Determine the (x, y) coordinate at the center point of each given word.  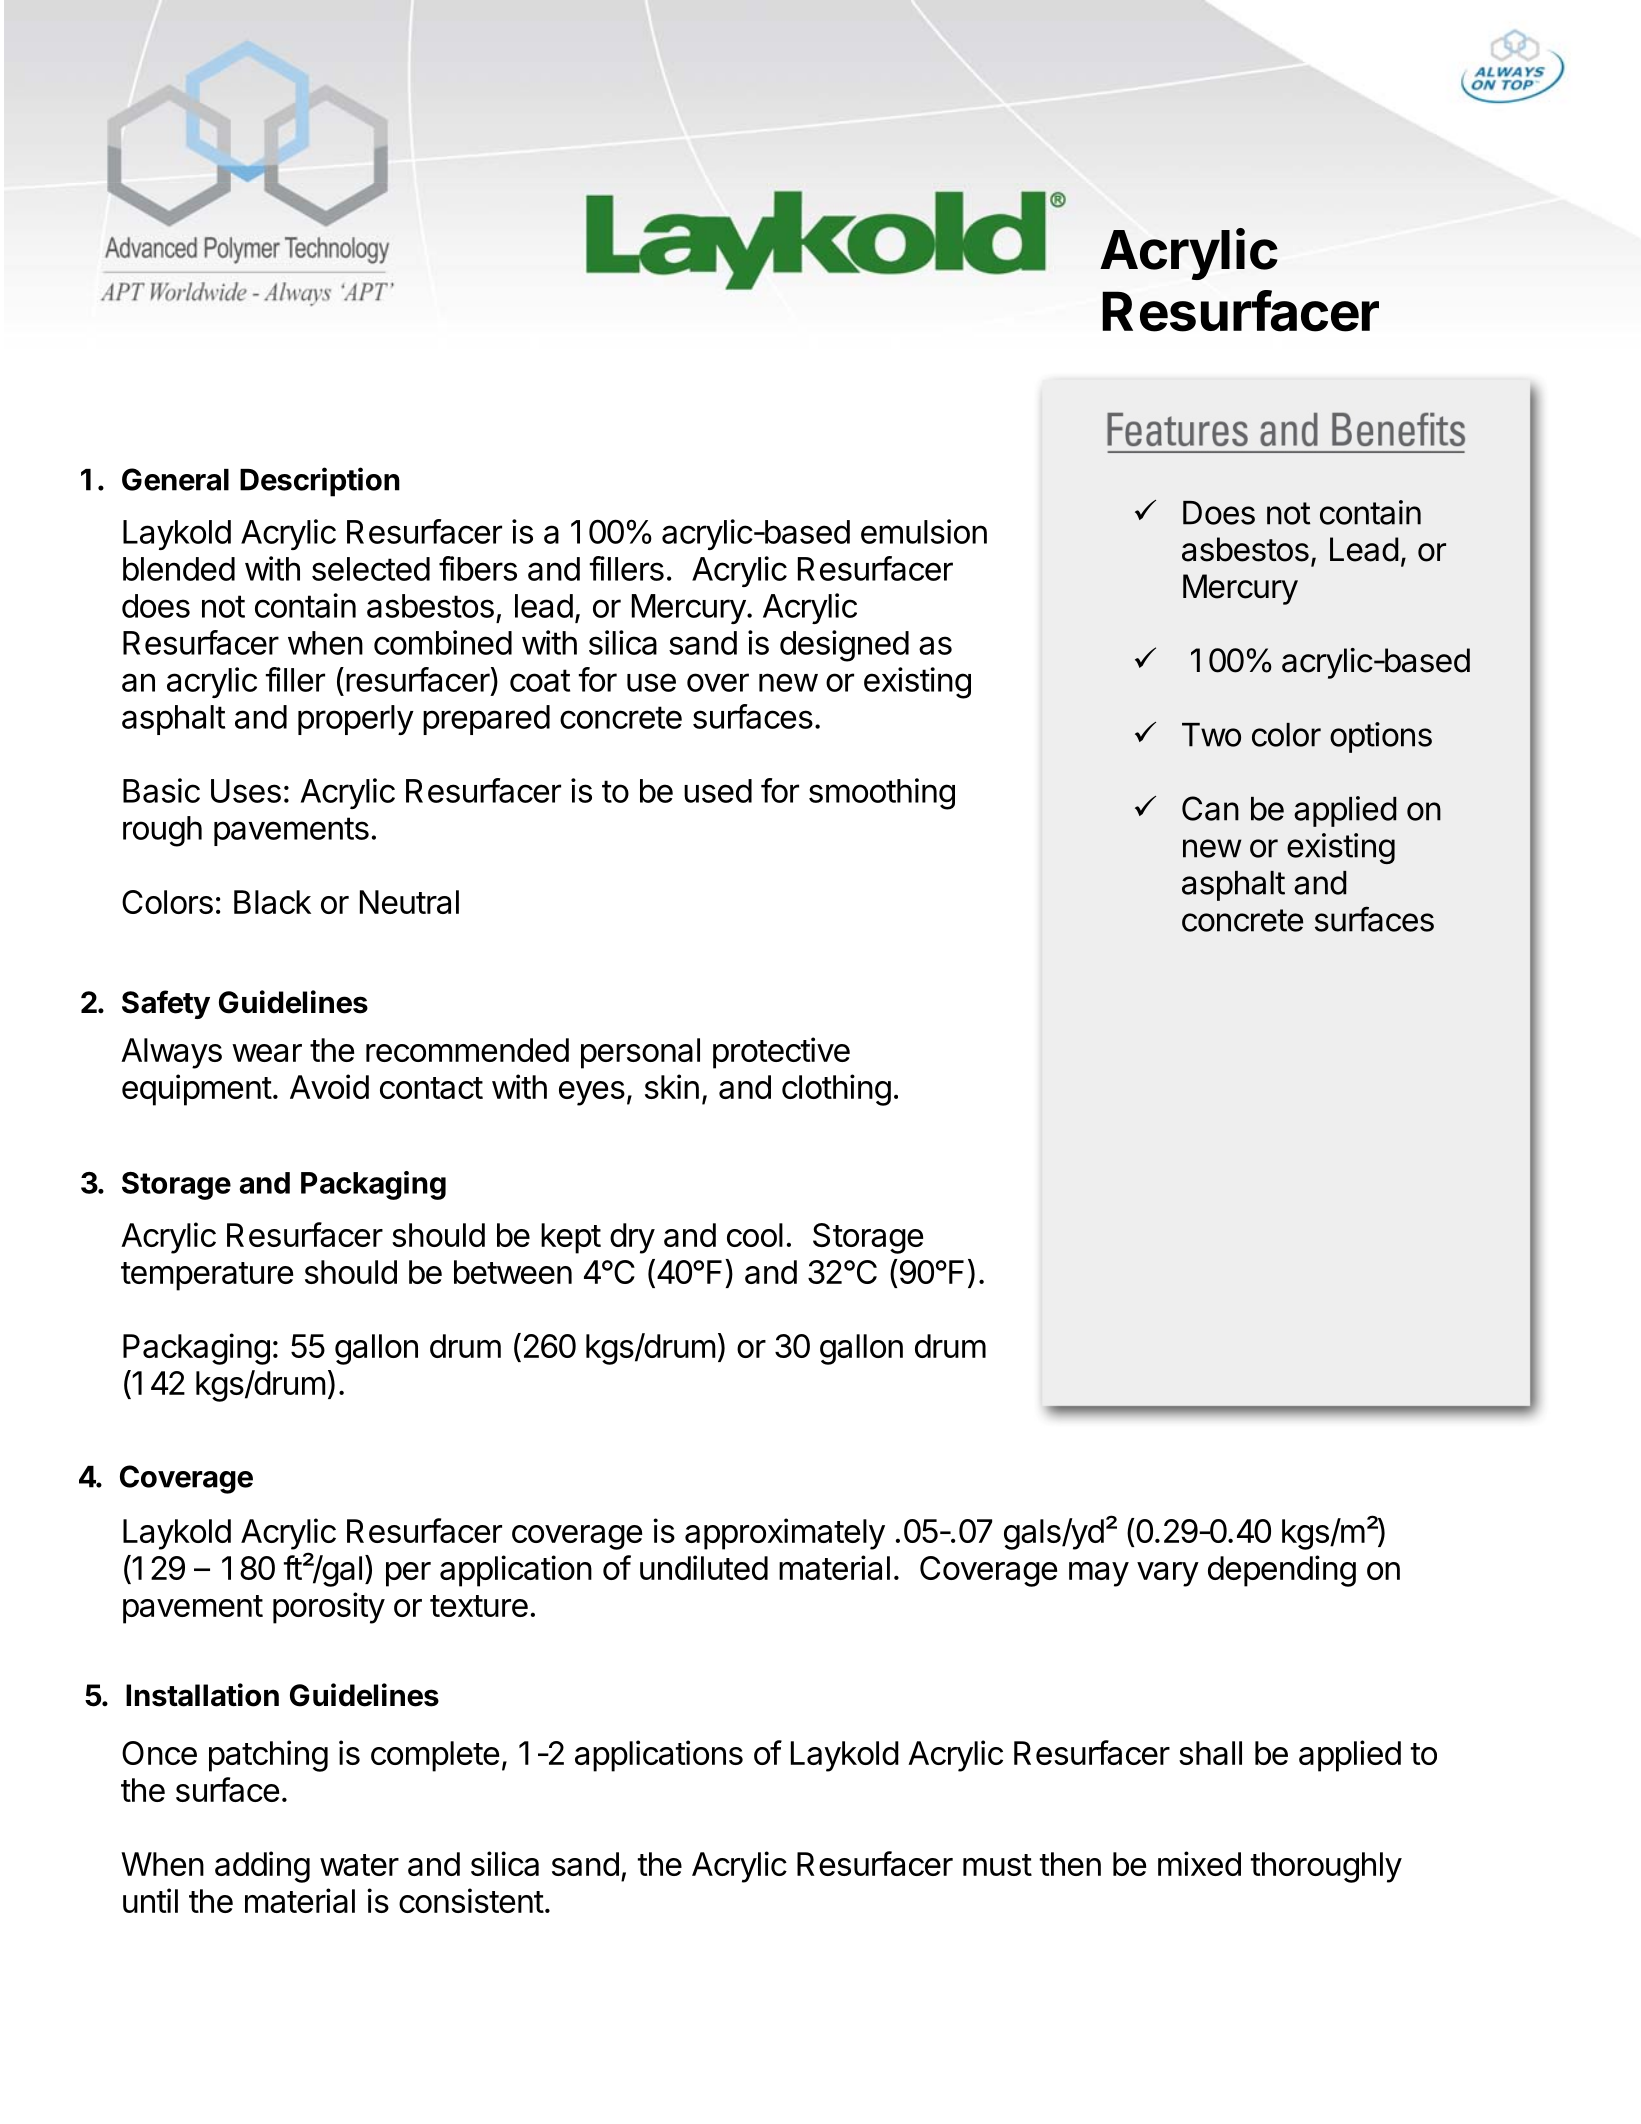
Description (320, 482)
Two (1211, 735)
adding (262, 1867)
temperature (207, 1276)
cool (755, 1235)
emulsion (924, 531)
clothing (836, 1090)
